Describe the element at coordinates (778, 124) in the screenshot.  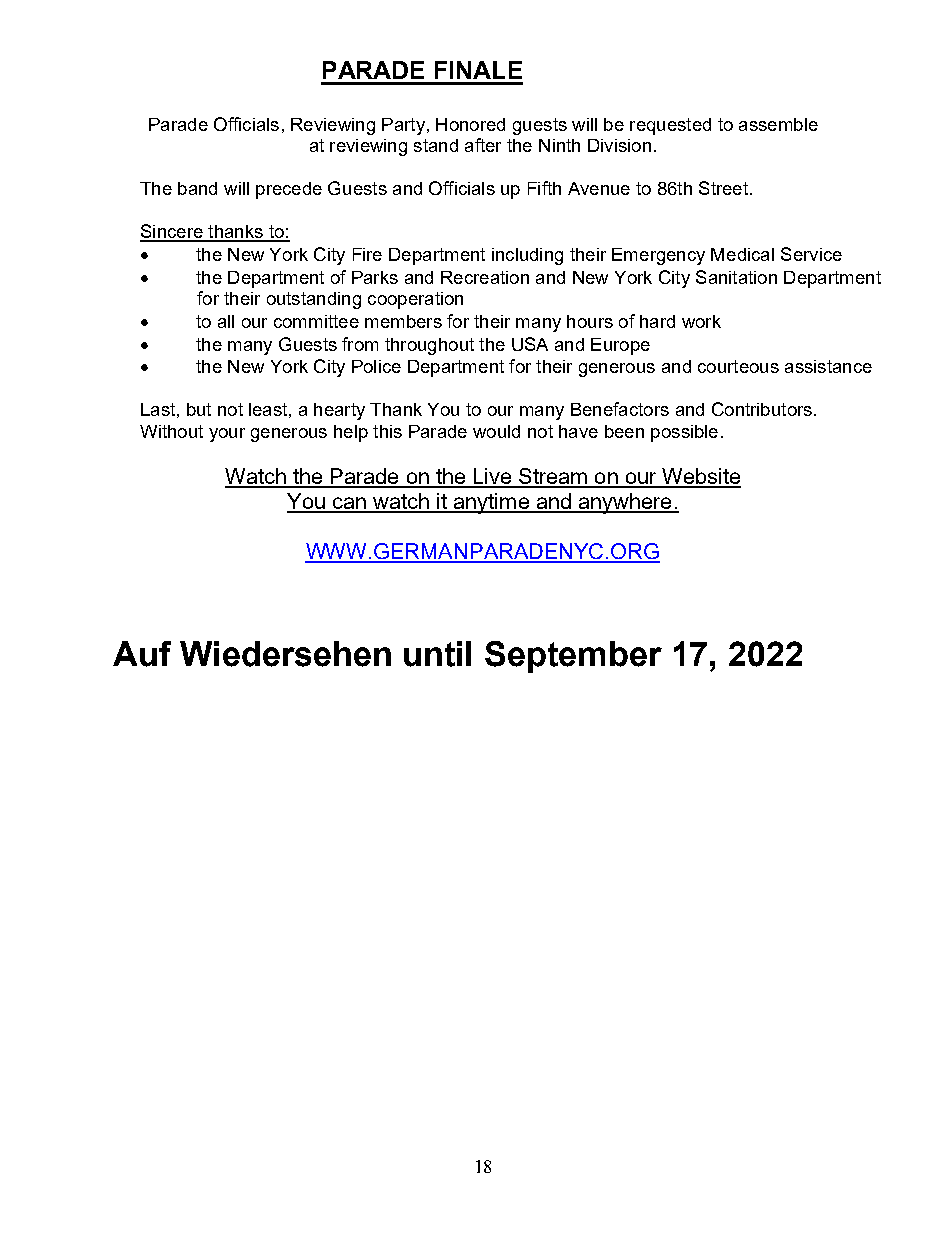
I see `assemble` at that location.
